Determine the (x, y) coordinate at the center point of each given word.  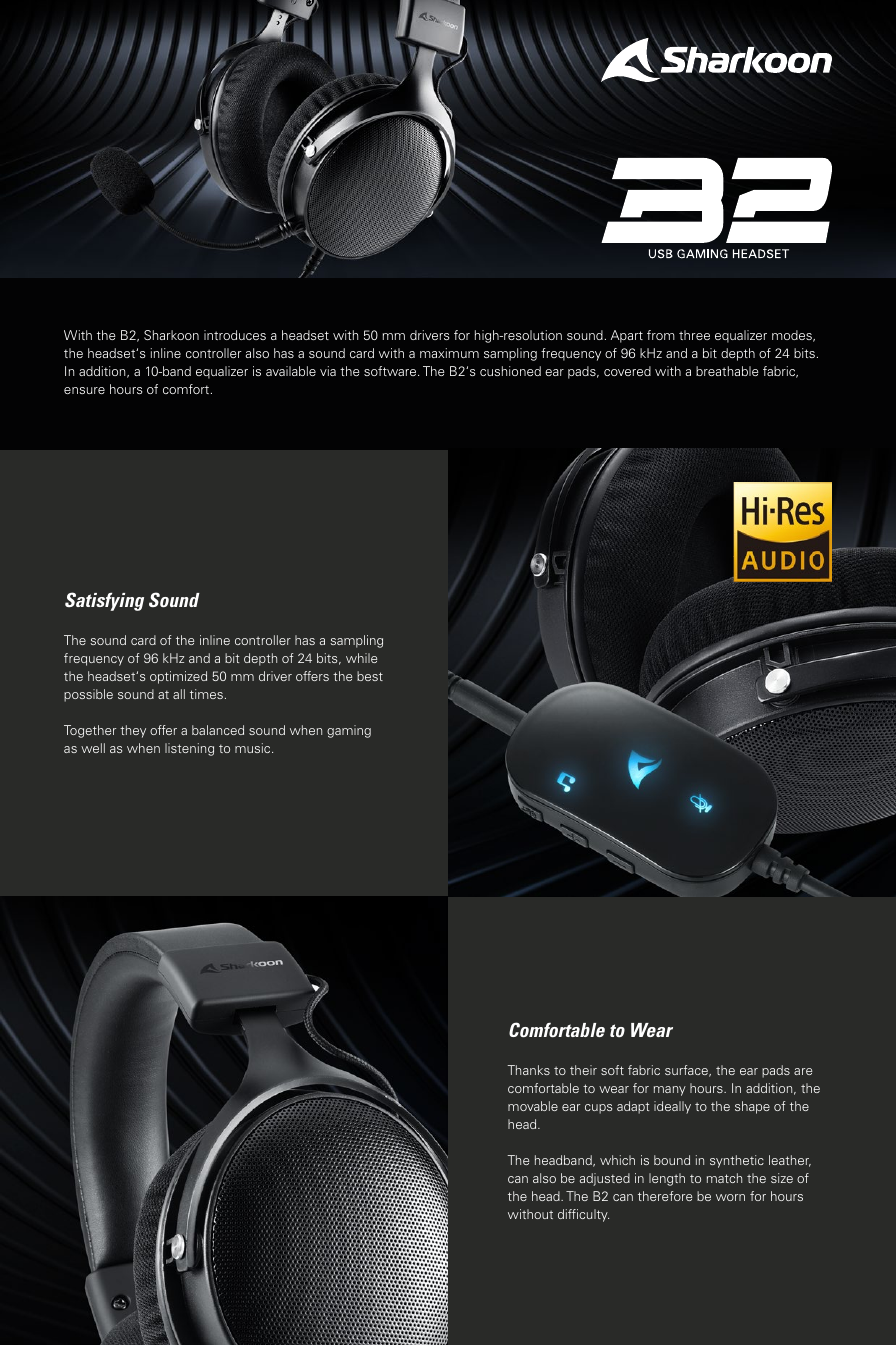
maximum (449, 353)
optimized (178, 677)
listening (189, 749)
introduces (235, 335)
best (370, 676)
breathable (727, 371)
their (583, 1070)
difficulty (583, 1215)
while (361, 658)
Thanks (528, 1070)
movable (533, 1106)
